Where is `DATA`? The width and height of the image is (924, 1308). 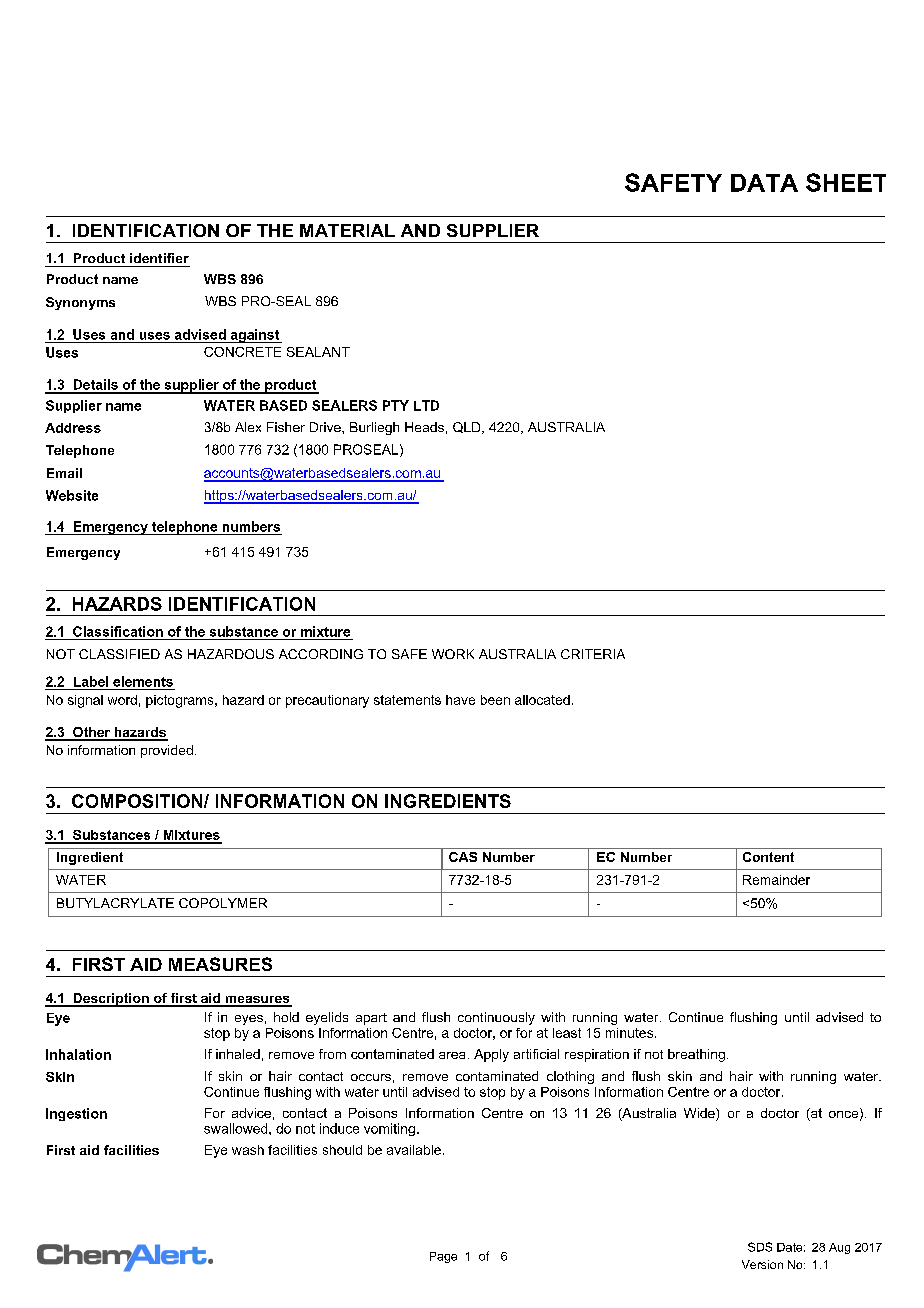 DATA is located at coordinates (764, 183).
